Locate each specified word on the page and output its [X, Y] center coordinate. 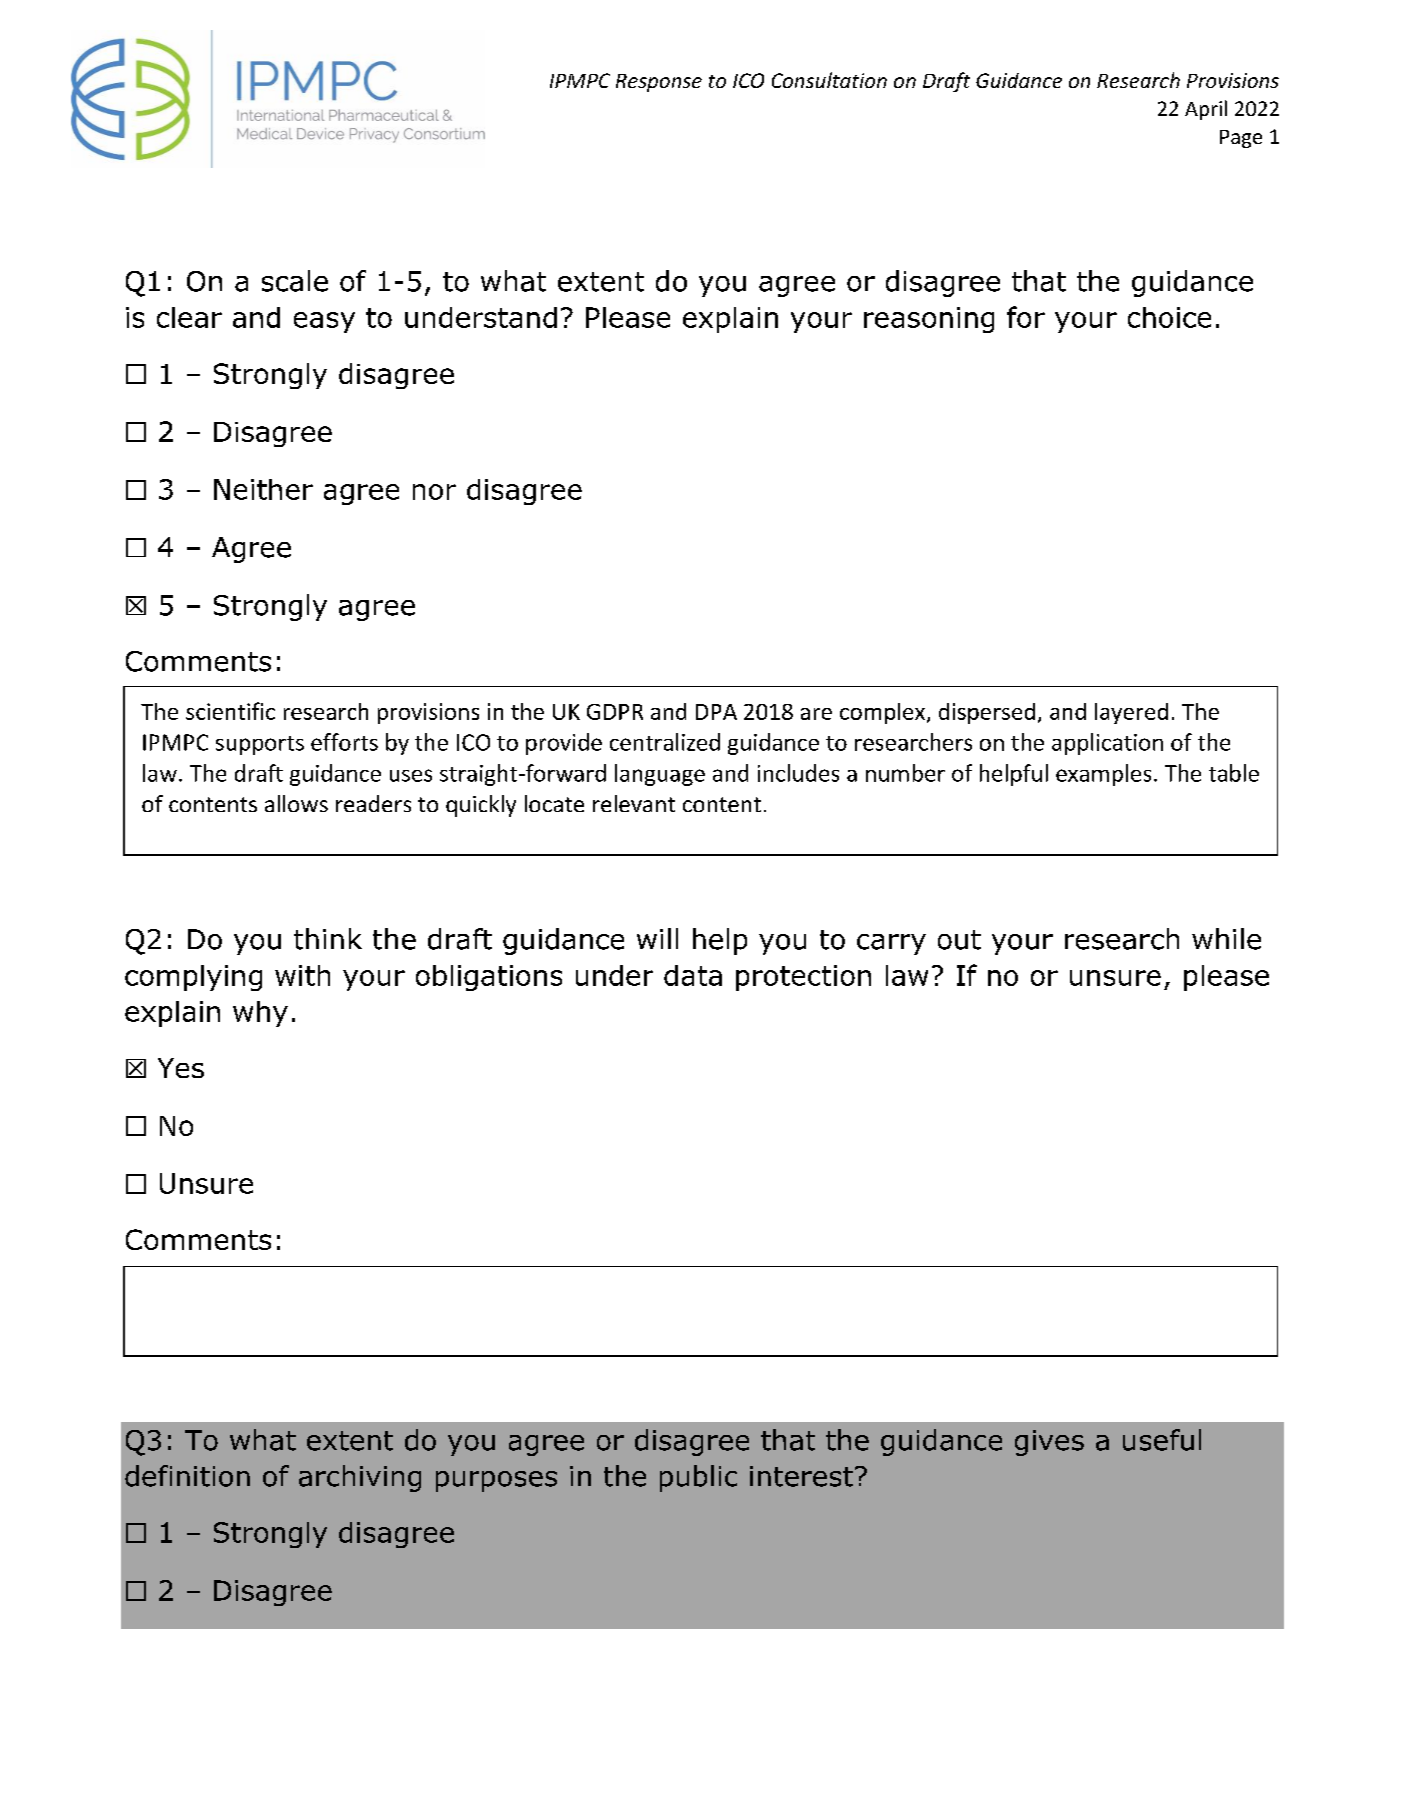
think [328, 939]
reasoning [929, 320]
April [1206, 110]
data [693, 975]
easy [324, 322]
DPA [716, 712]
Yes [181, 1068]
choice [1169, 317]
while [1226, 939]
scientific [230, 711]
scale [295, 281]
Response [659, 83]
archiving [360, 1478]
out [959, 940]
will [657, 938]
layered [1131, 713]
